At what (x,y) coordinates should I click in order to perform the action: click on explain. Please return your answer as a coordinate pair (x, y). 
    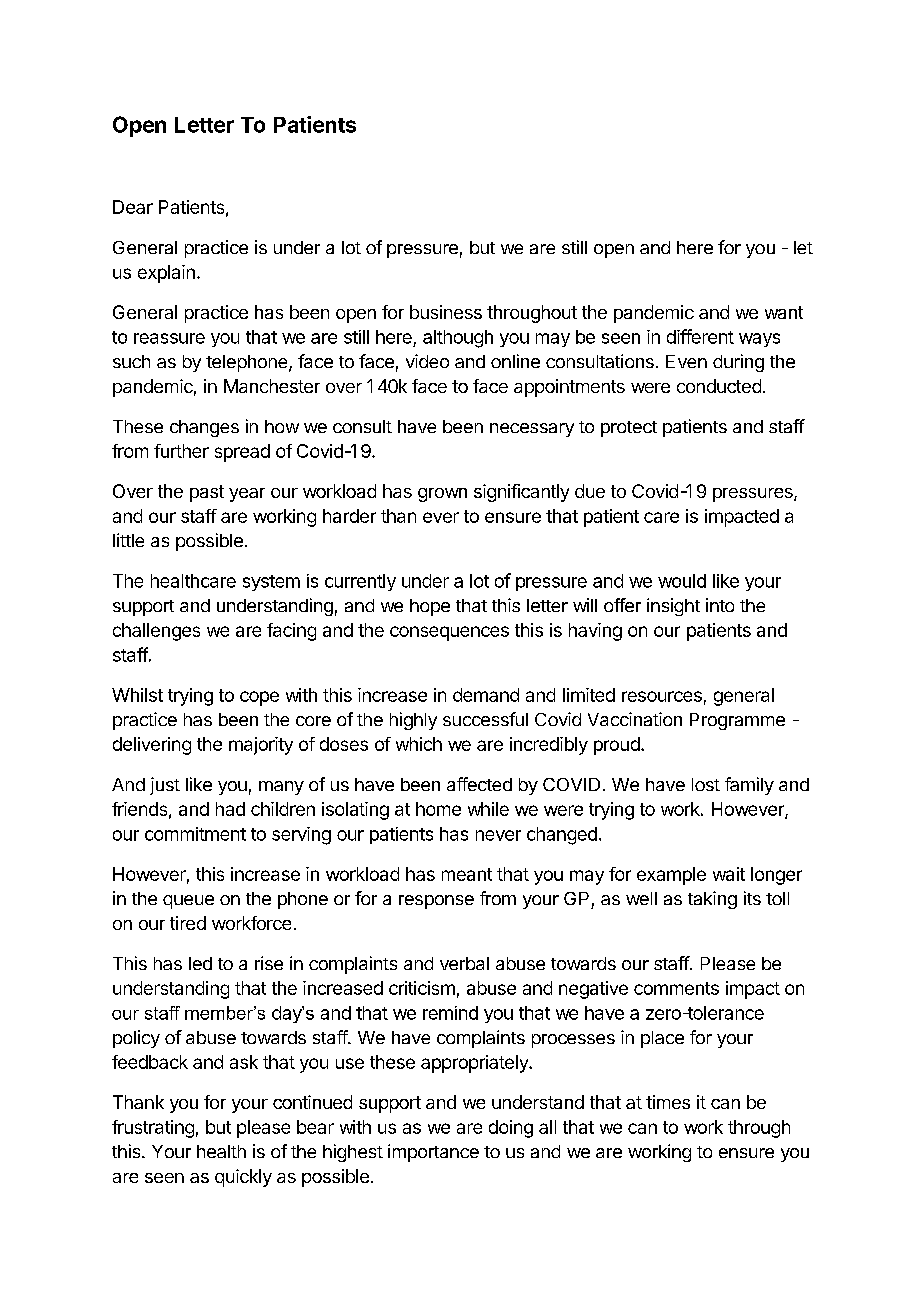
    Looking at the image, I should click on (166, 274).
